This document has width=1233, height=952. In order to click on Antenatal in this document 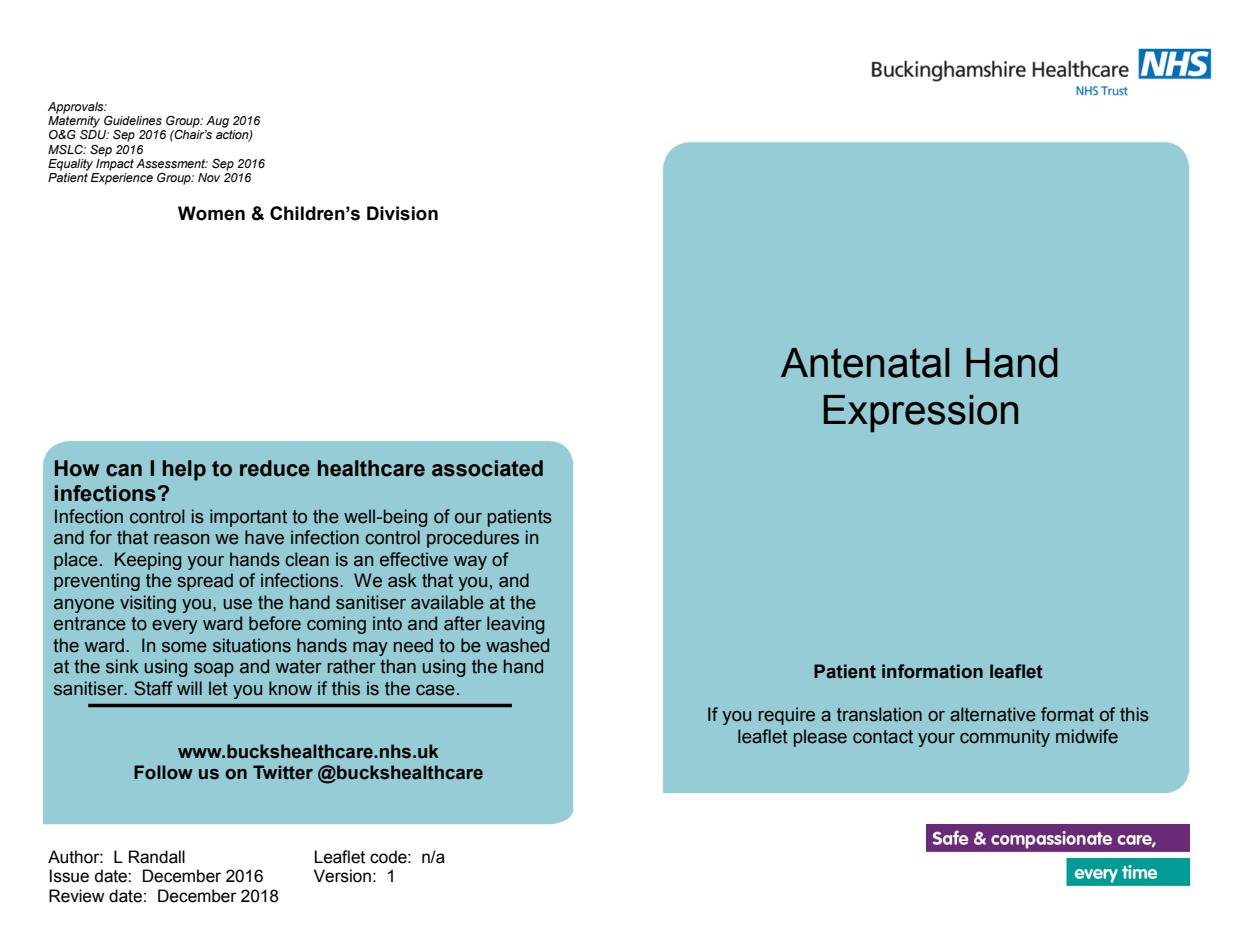, I will do `click(865, 363)`.
